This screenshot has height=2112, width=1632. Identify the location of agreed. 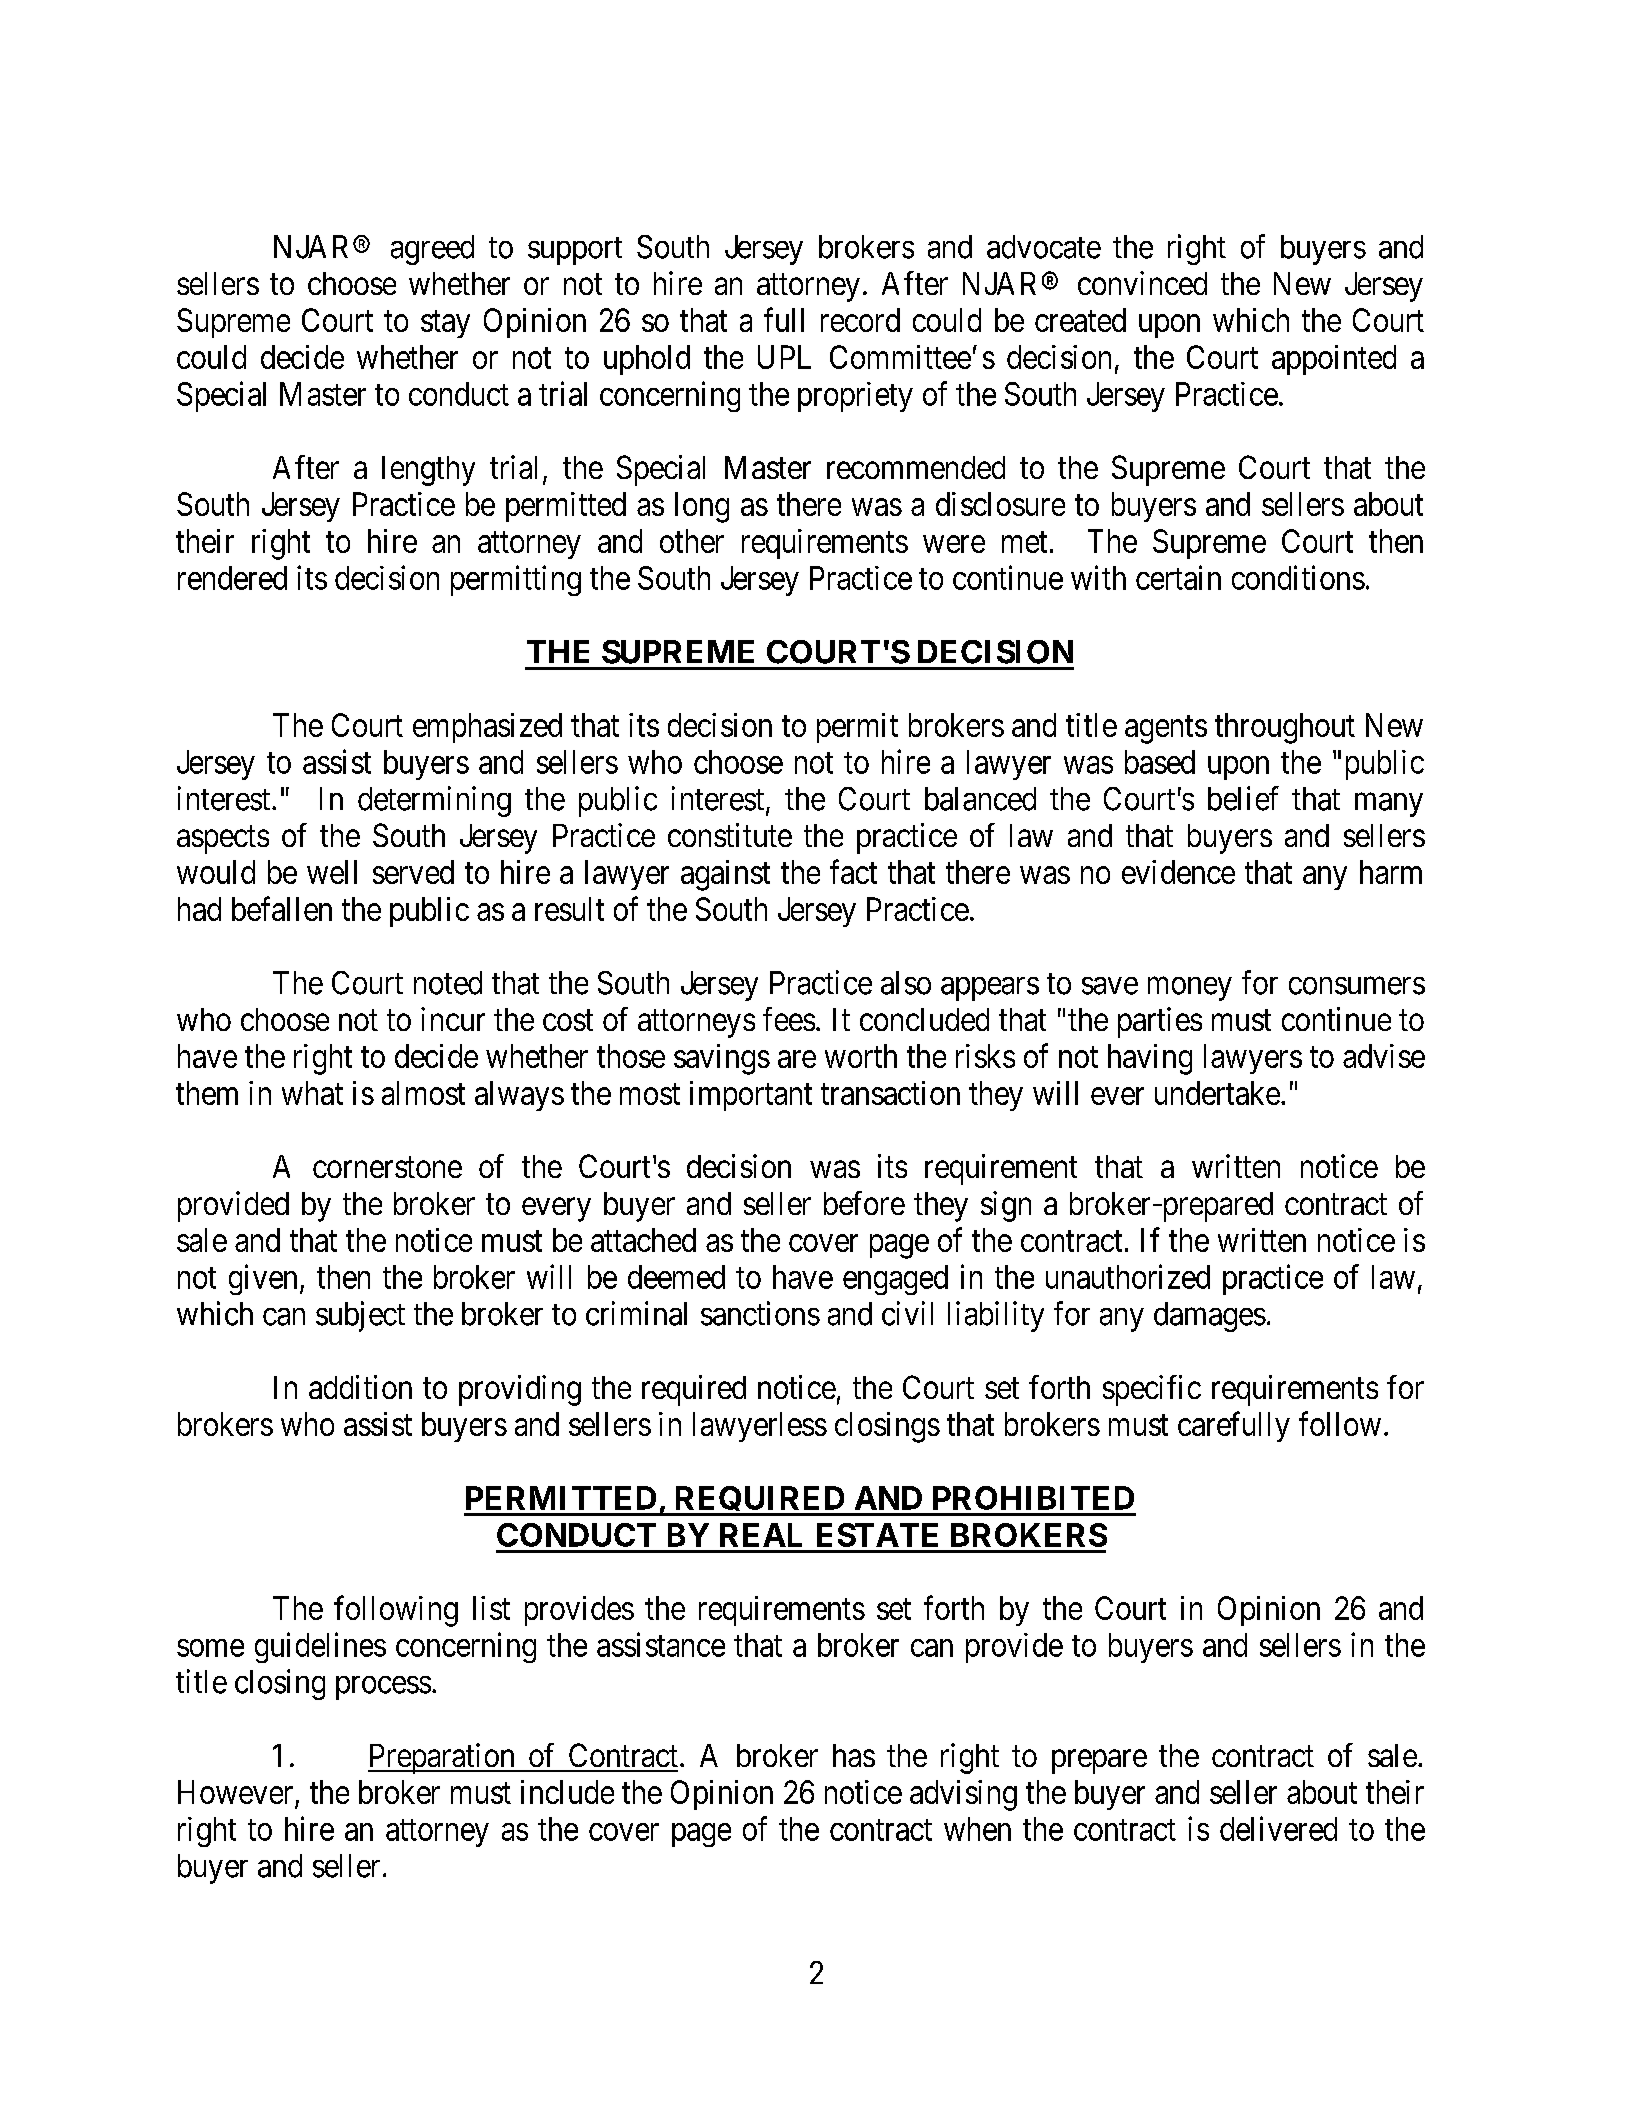
(432, 250).
